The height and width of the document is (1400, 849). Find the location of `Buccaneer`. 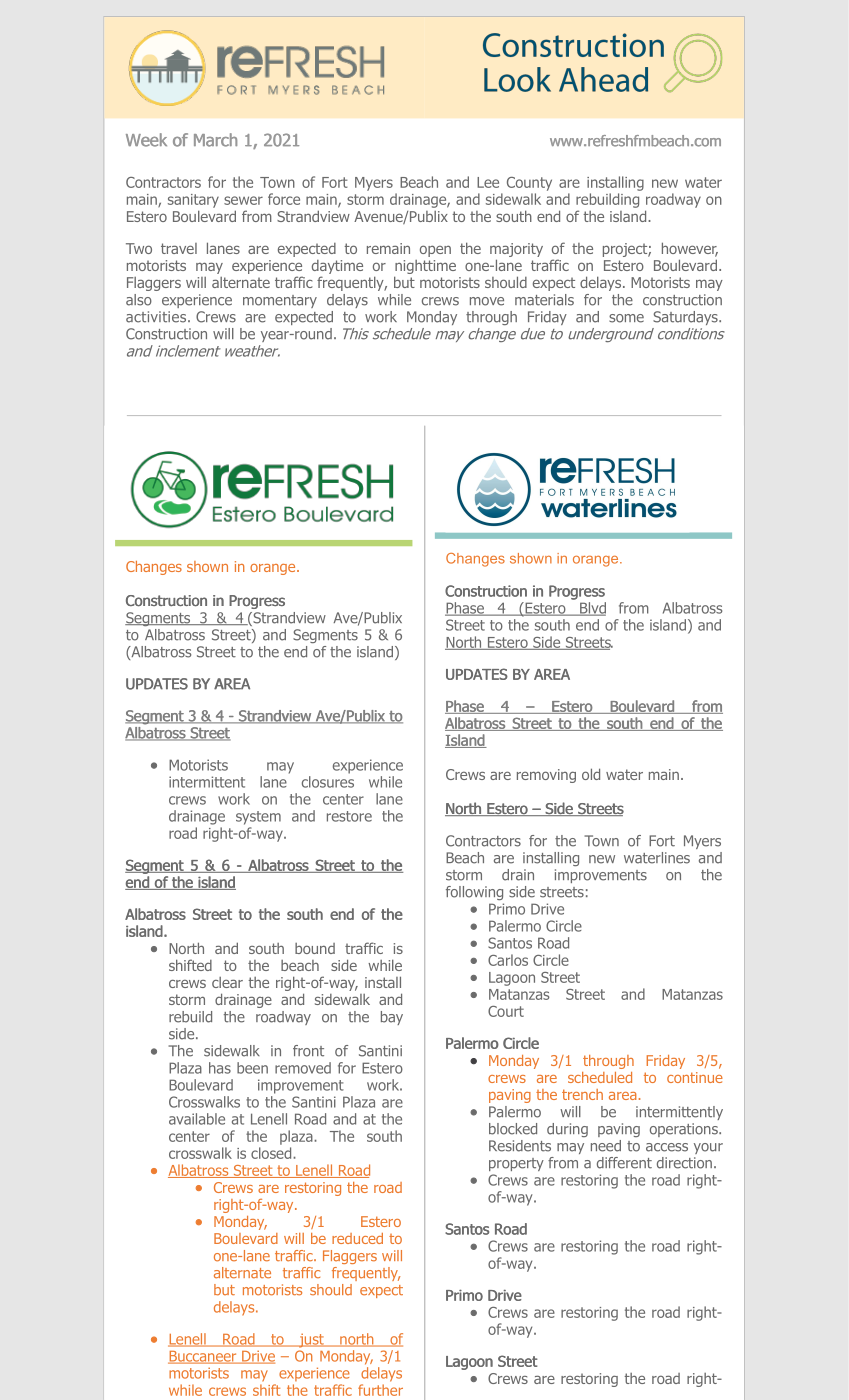

Buccaneer is located at coordinates (203, 1357).
